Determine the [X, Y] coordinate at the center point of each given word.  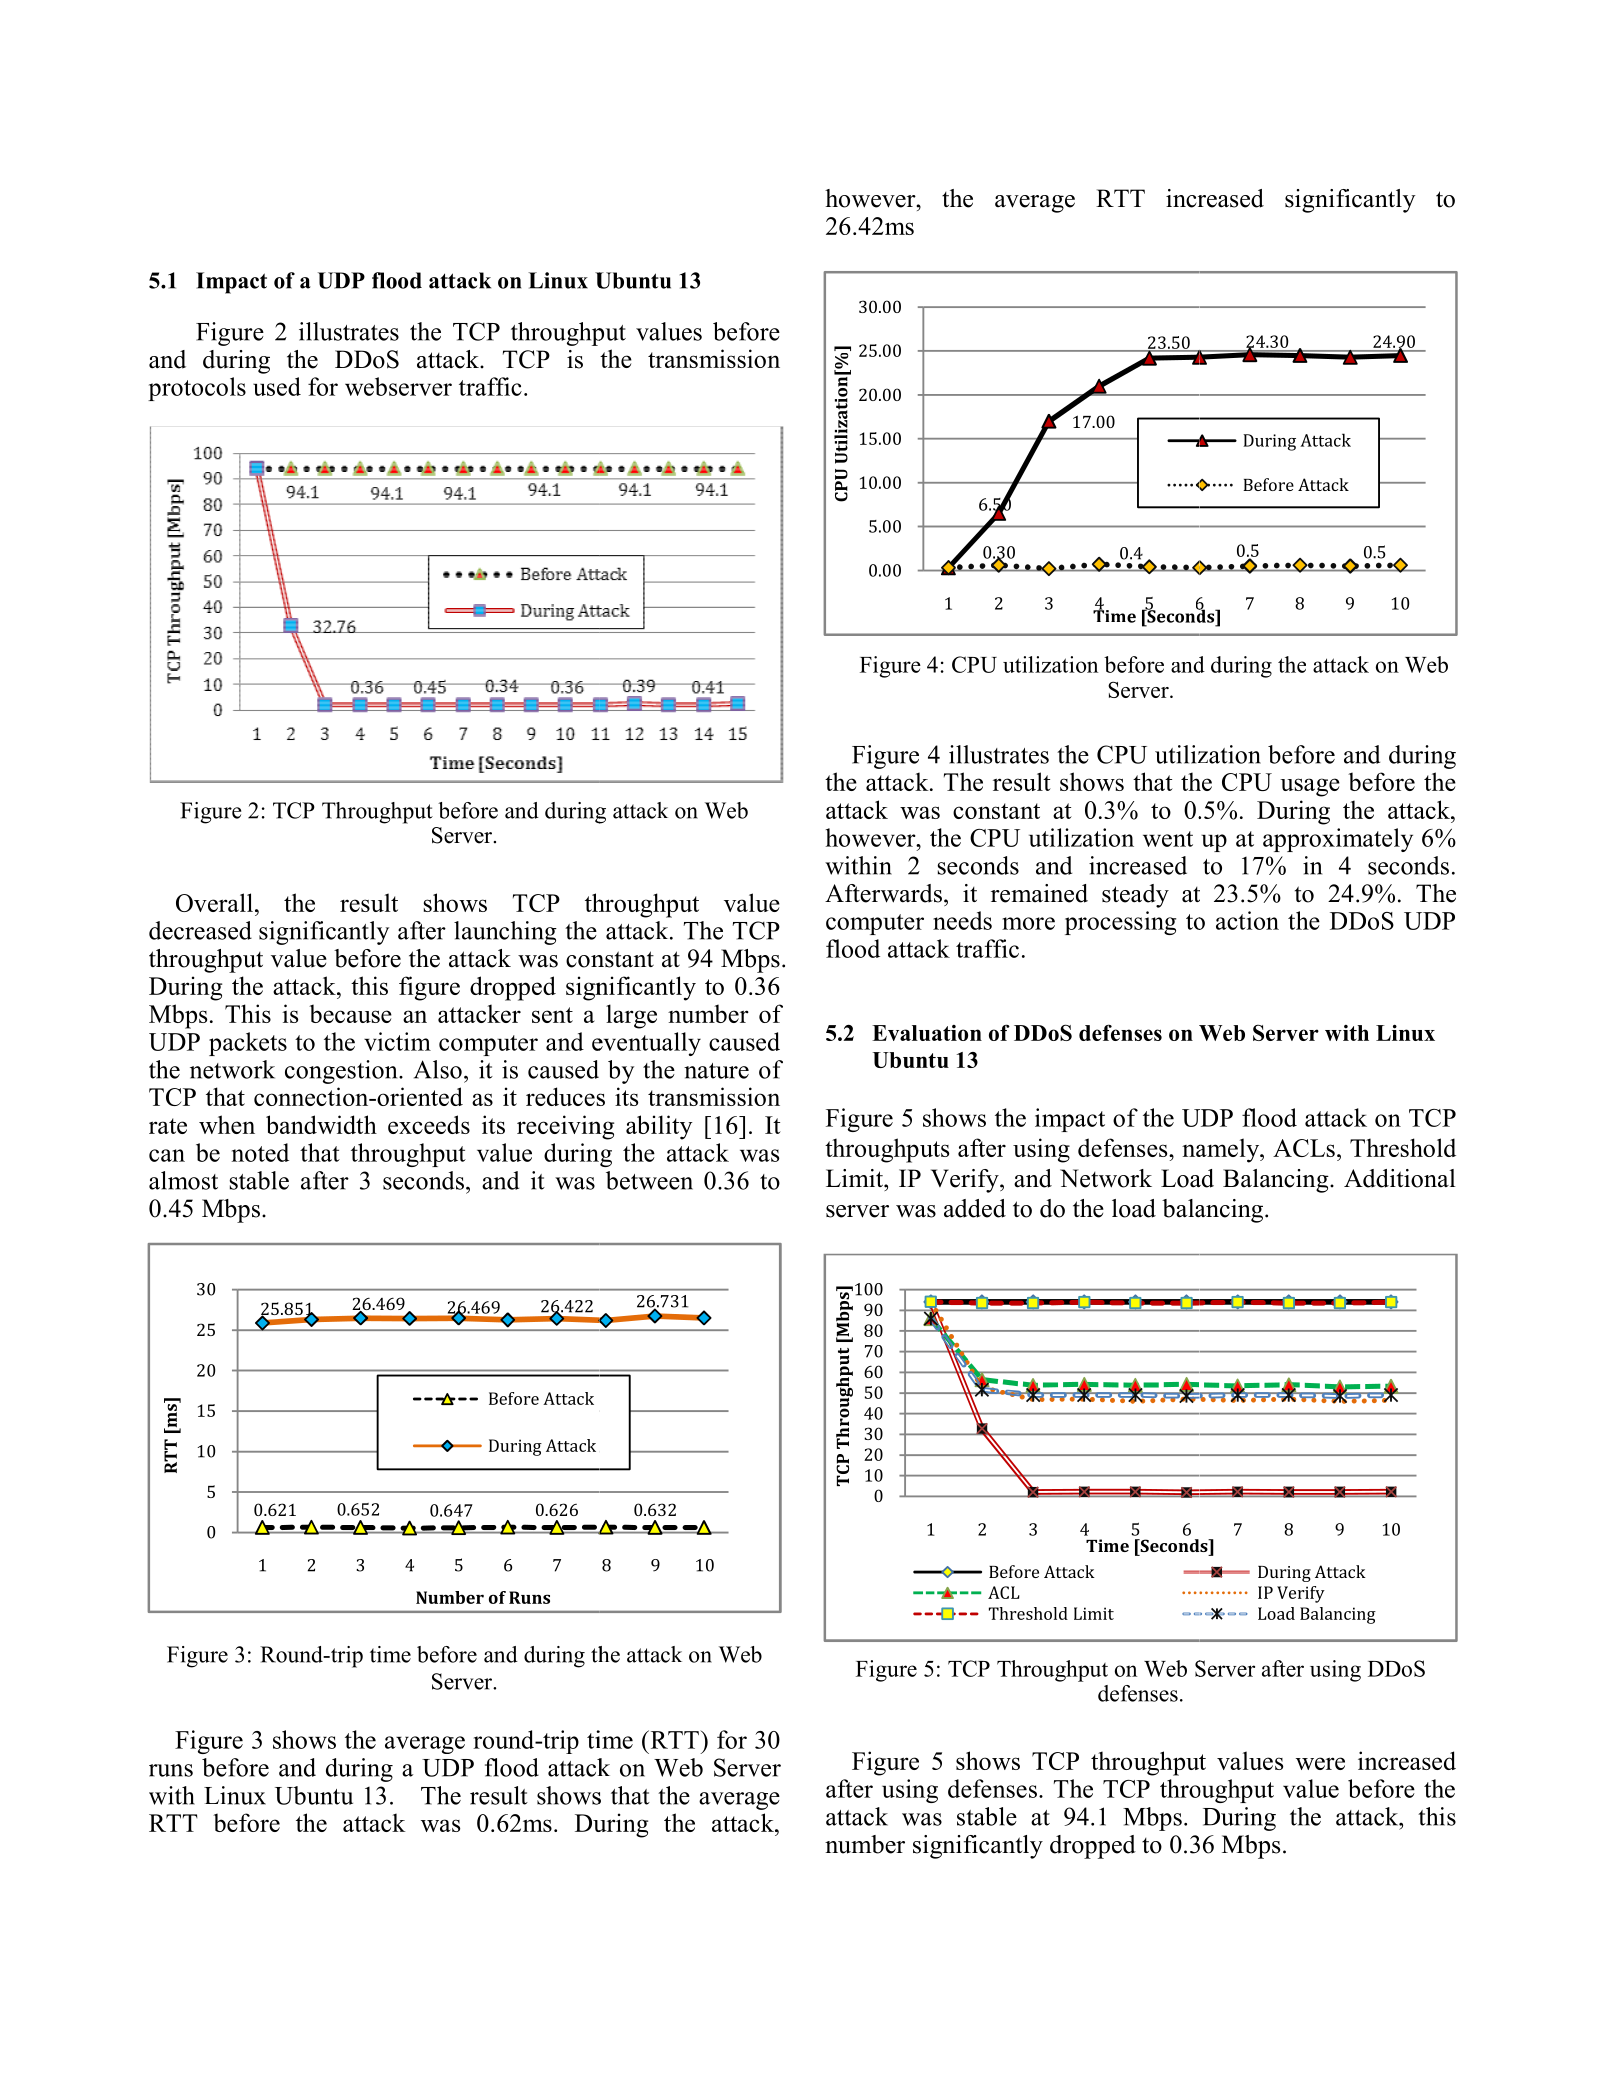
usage [1310, 787]
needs [962, 920]
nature [716, 1071]
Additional [1400, 1178]
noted [260, 1152]
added [975, 1208]
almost [183, 1180]
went [1168, 839]
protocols [197, 389]
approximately [1338, 840]
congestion [342, 1072]
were [1320, 1763]
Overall [214, 902]
